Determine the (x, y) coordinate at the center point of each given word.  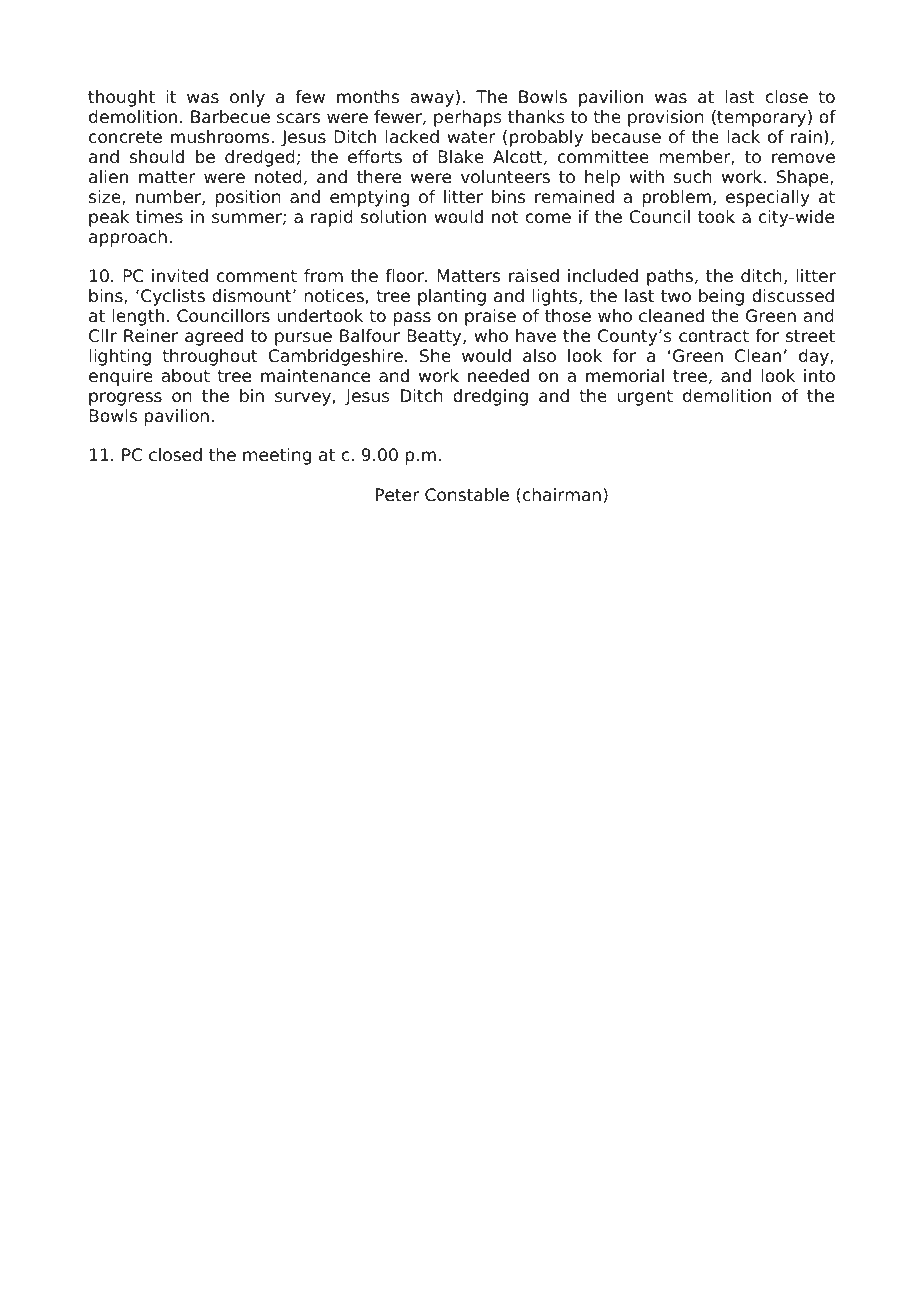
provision (666, 118)
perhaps (468, 118)
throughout (210, 357)
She (435, 356)
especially (768, 198)
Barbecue (230, 117)
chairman (562, 495)
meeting (277, 456)
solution (393, 217)
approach (128, 238)
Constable (467, 495)
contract (714, 336)
